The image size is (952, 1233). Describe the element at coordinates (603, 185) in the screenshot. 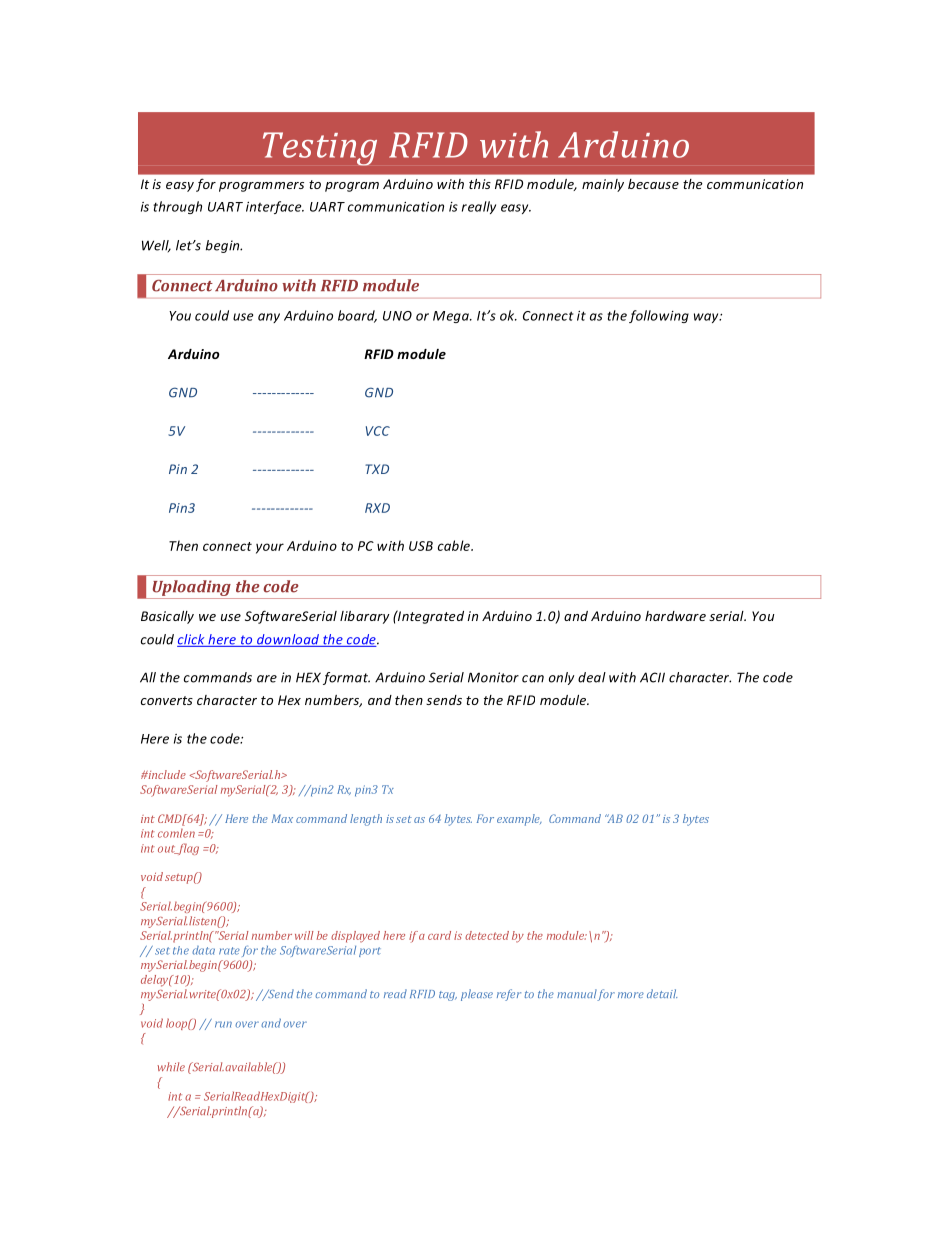

I see `mainly` at that location.
